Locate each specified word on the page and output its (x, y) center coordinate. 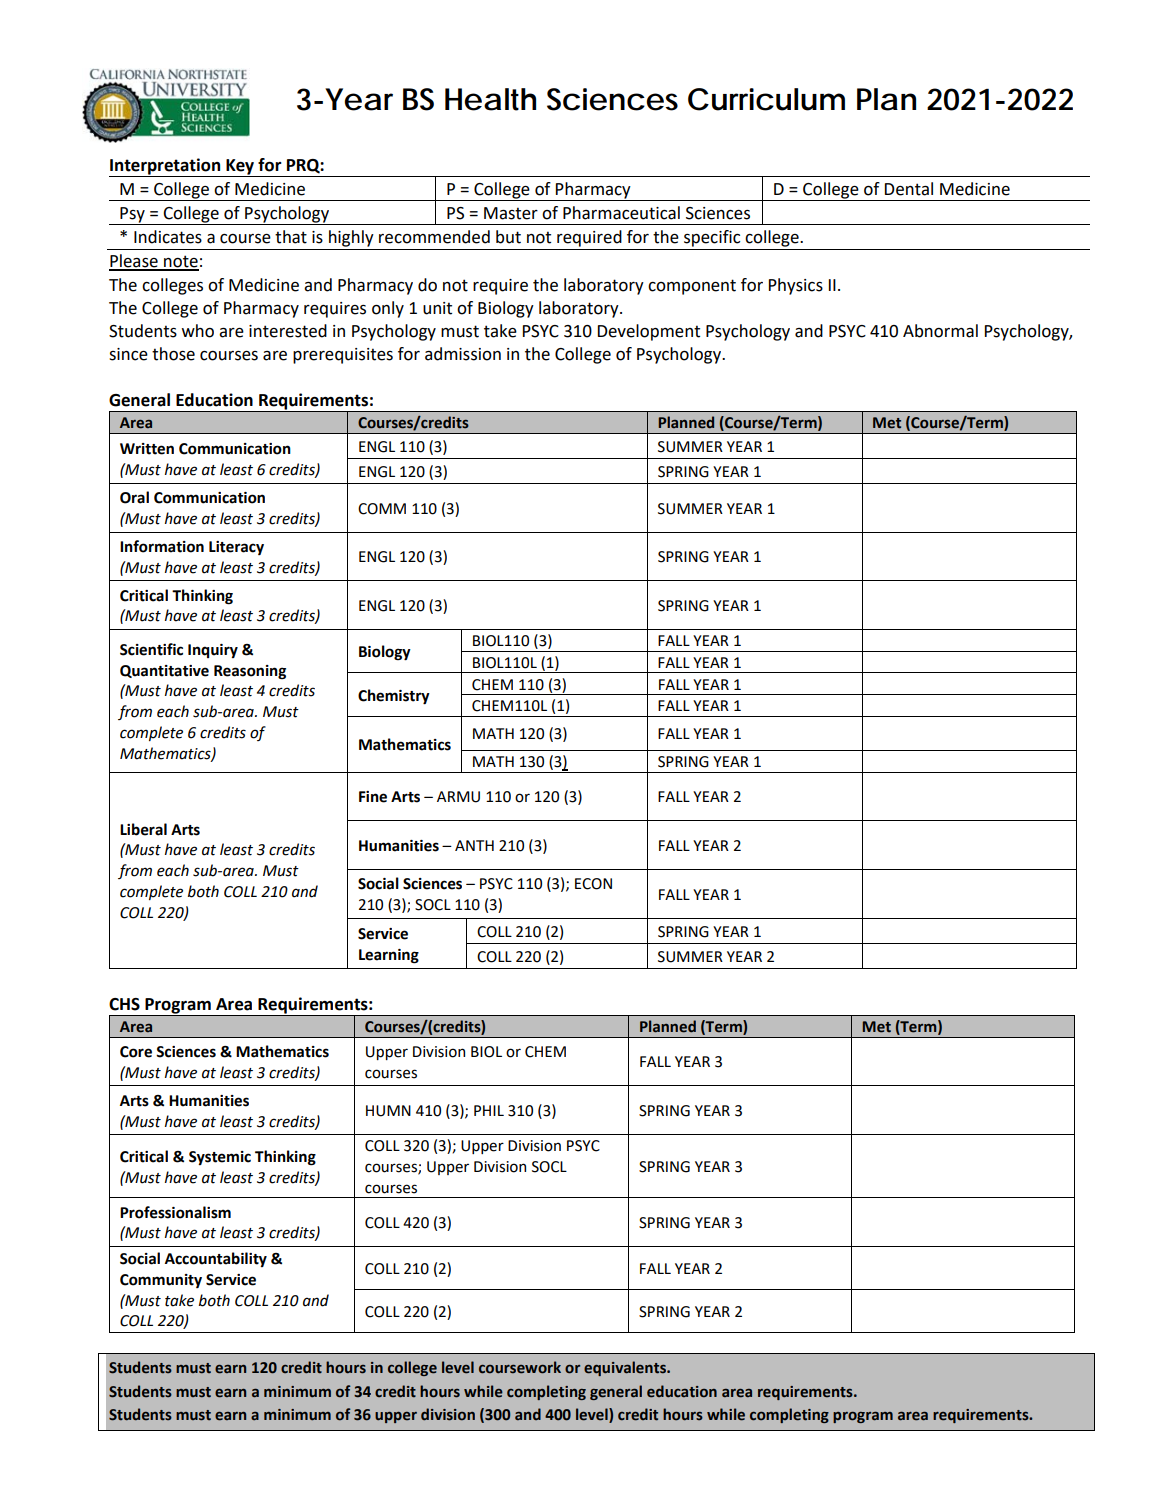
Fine (373, 797)
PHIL (489, 1110)
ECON (593, 884)
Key (240, 168)
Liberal (143, 829)
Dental (909, 189)
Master (511, 213)
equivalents (626, 1368)
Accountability (216, 1259)
